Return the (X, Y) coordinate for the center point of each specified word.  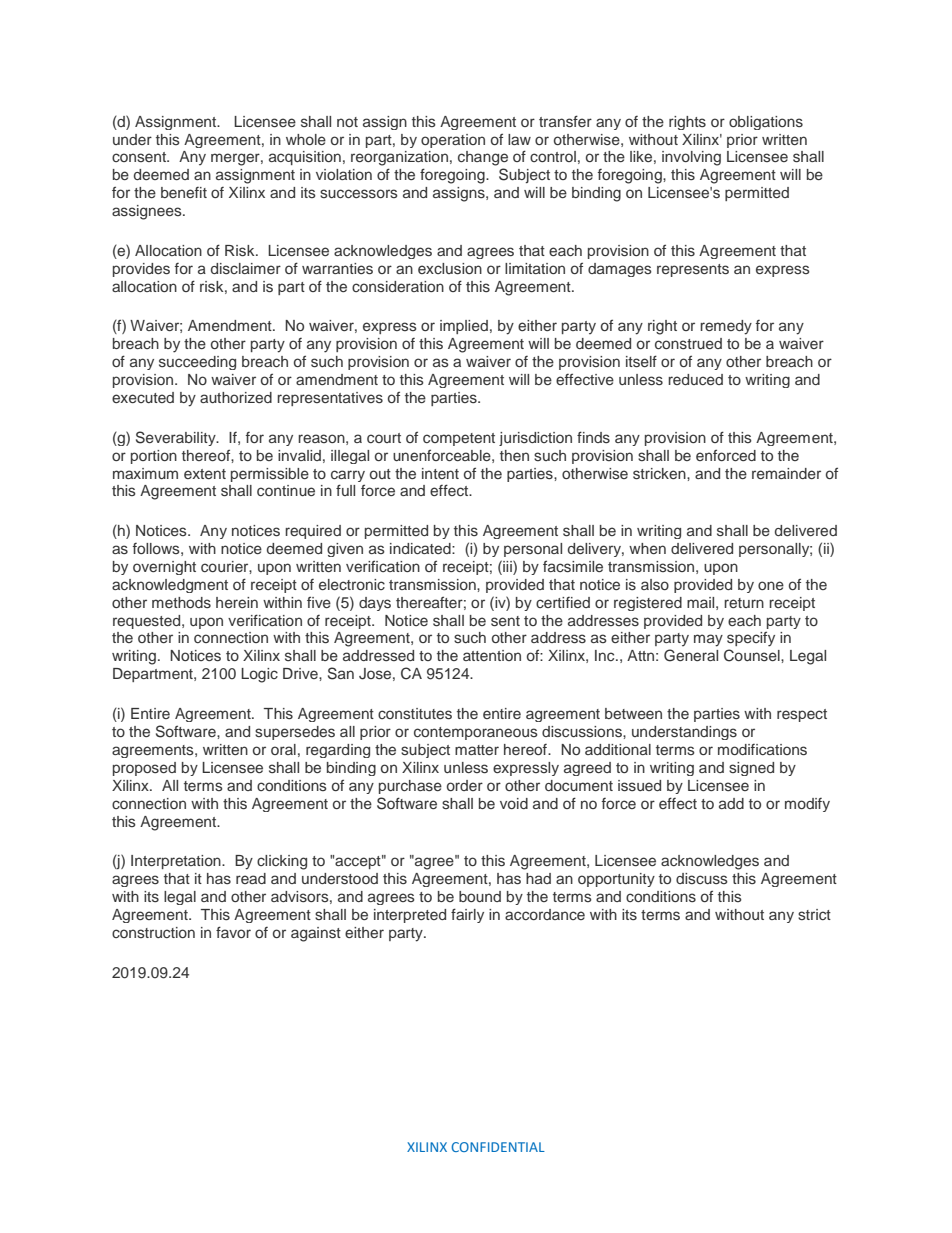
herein (237, 602)
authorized (236, 397)
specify (751, 639)
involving (691, 158)
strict (814, 914)
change (483, 158)
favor (233, 932)
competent (459, 439)
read (251, 878)
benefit (184, 192)
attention (492, 655)
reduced (695, 379)
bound (480, 896)
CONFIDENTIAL (498, 1147)
